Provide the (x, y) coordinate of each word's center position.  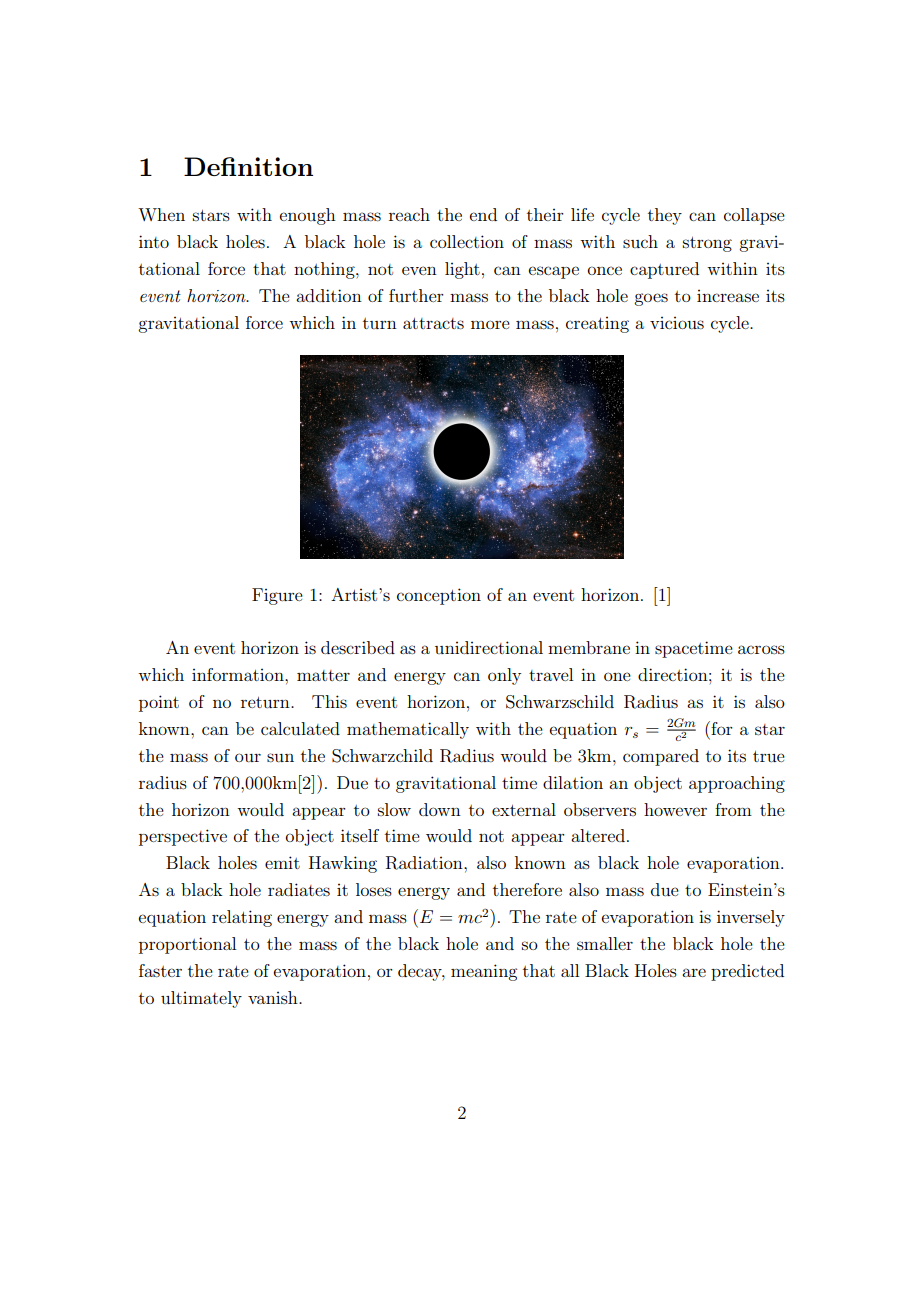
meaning (484, 972)
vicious (677, 323)
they (665, 216)
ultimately (201, 999)
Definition (248, 166)
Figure (277, 596)
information (239, 674)
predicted (747, 972)
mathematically (408, 730)
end (483, 214)
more (490, 324)
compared (661, 757)
